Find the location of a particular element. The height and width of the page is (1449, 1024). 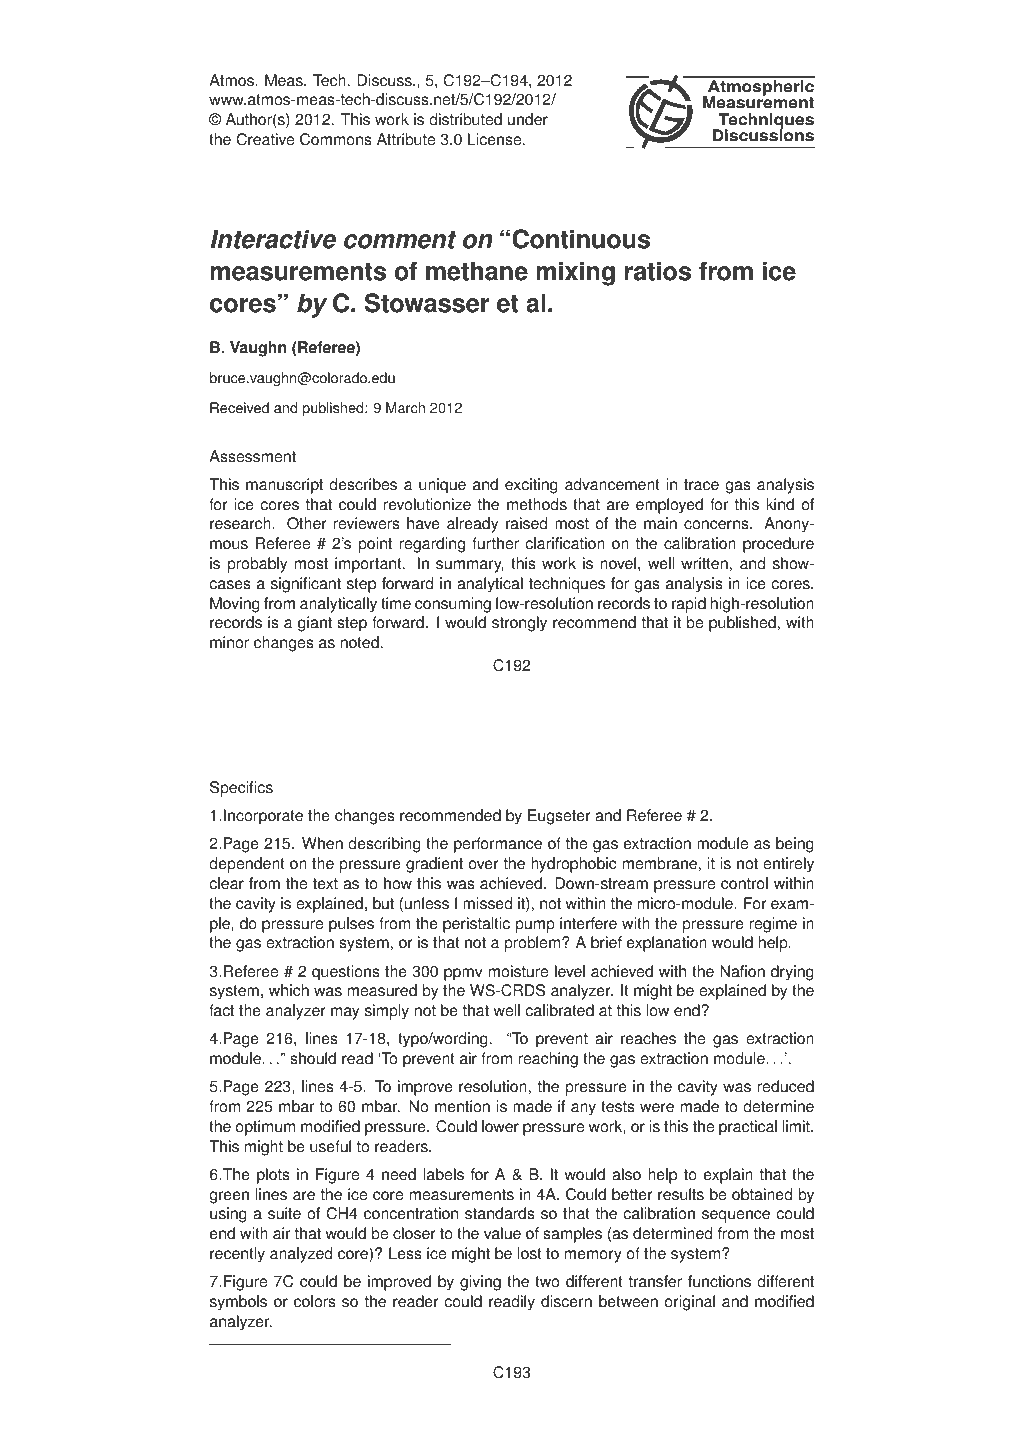

Nafion is located at coordinates (742, 971).
